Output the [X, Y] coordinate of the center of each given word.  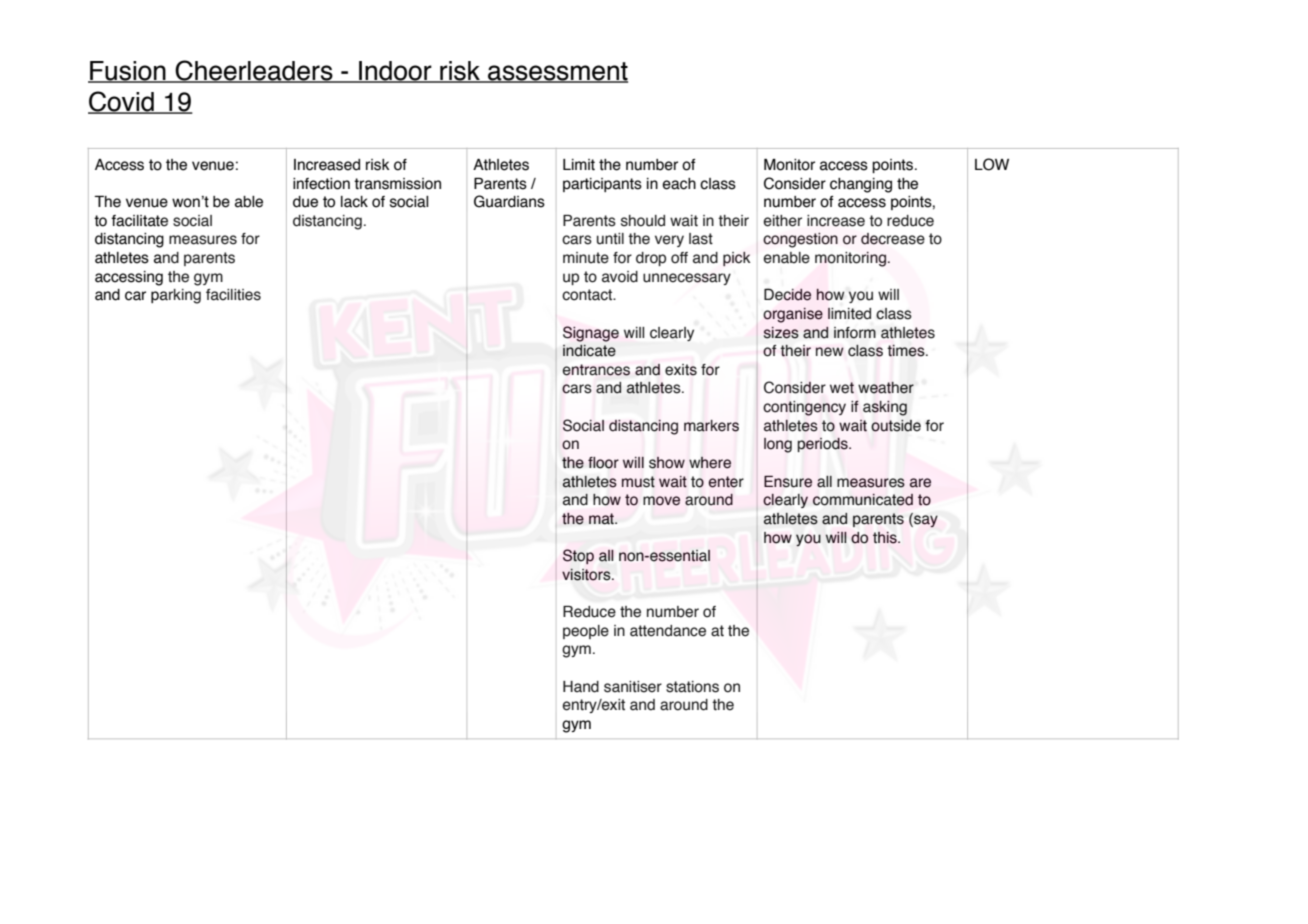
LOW [992, 164]
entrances [596, 370]
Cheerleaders [254, 71]
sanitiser [633, 687]
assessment [557, 72]
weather [886, 388]
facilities [233, 295]
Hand [581, 687]
